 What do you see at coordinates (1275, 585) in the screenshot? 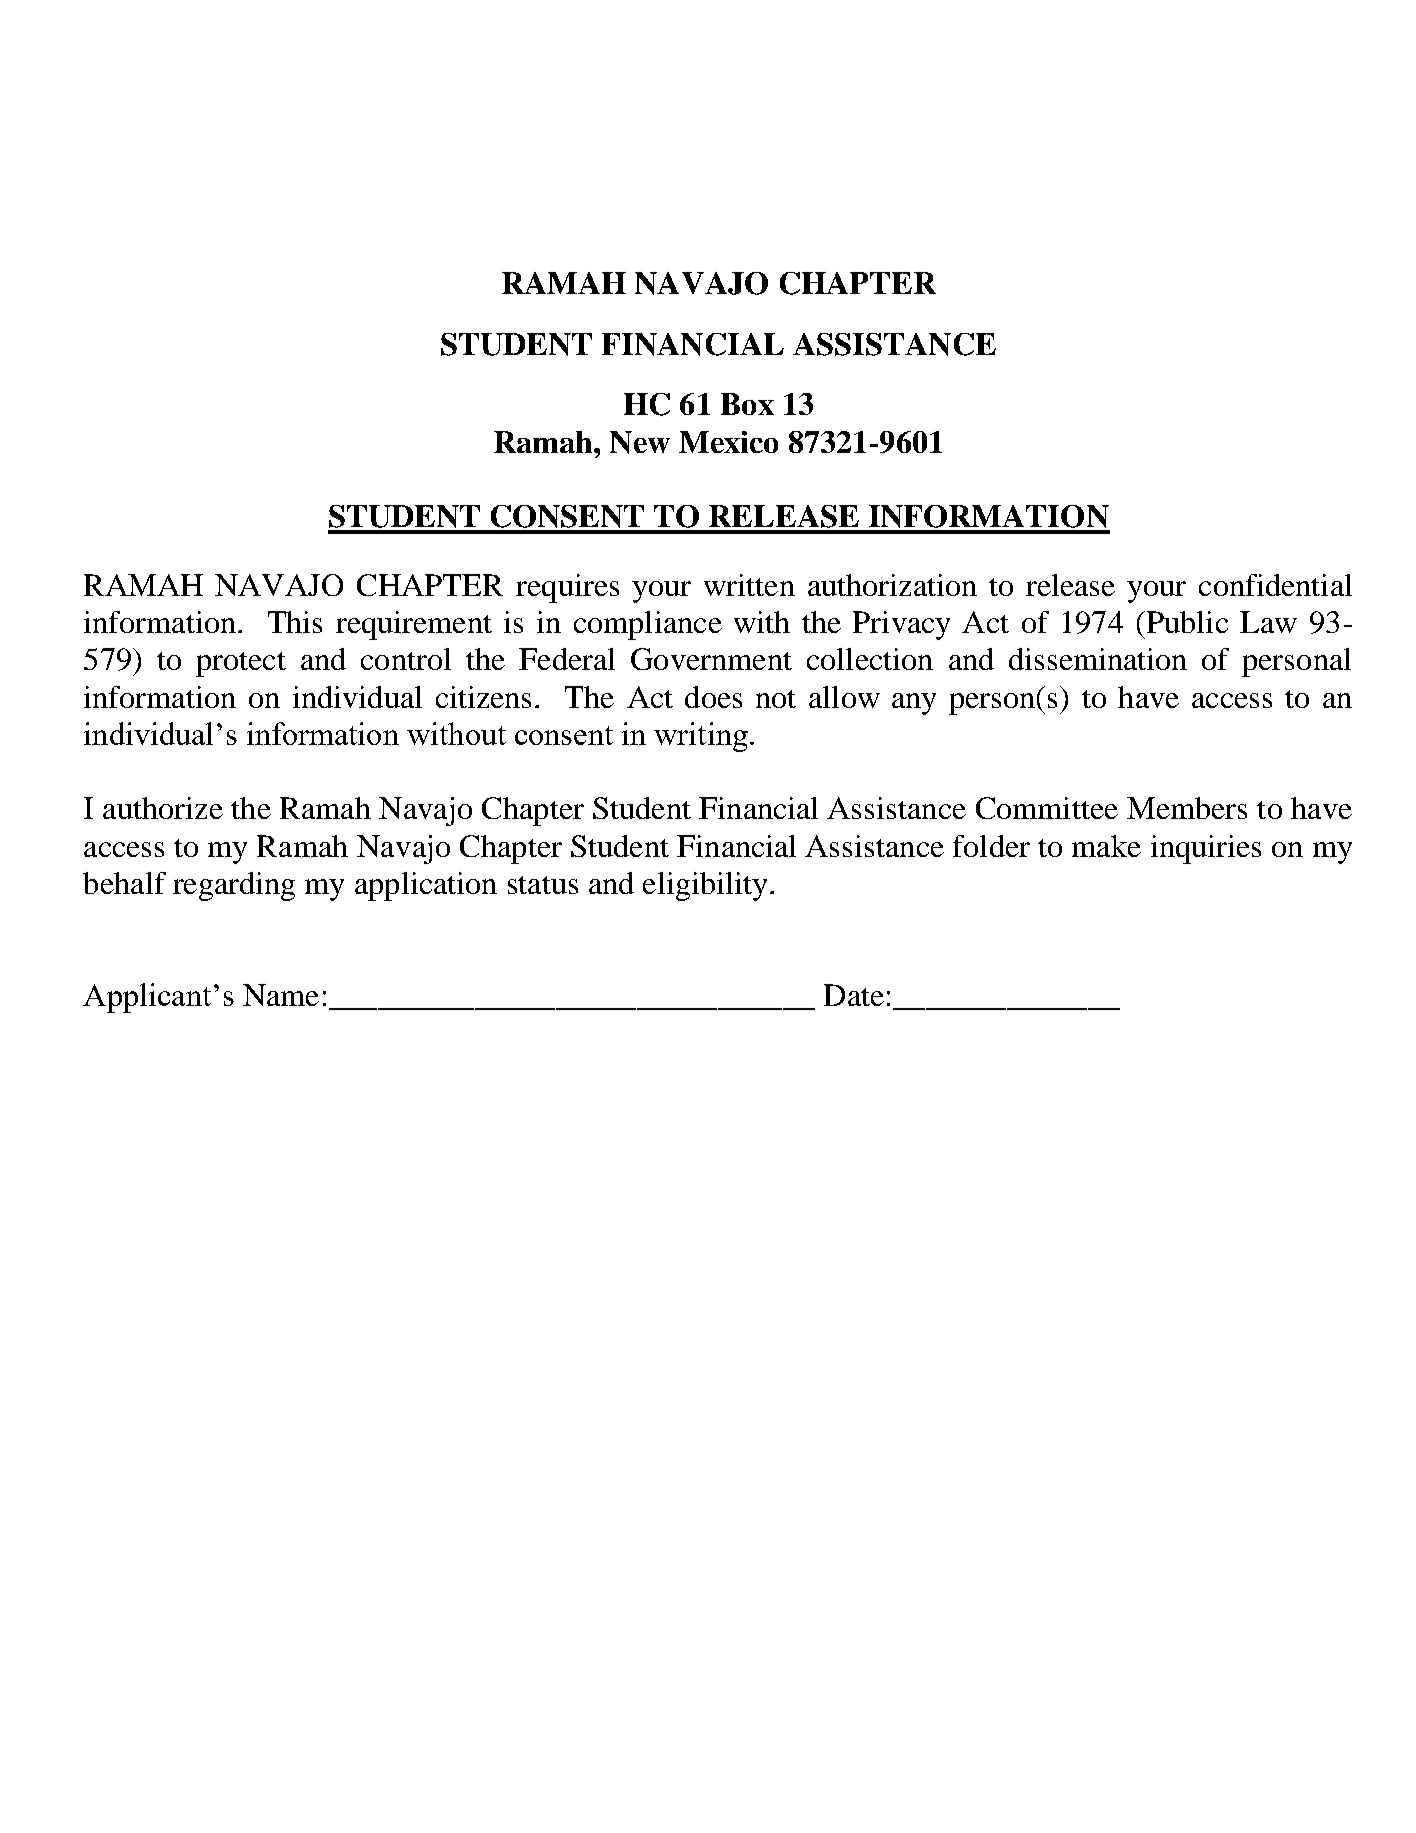
I see `confidential` at bounding box center [1275, 585].
